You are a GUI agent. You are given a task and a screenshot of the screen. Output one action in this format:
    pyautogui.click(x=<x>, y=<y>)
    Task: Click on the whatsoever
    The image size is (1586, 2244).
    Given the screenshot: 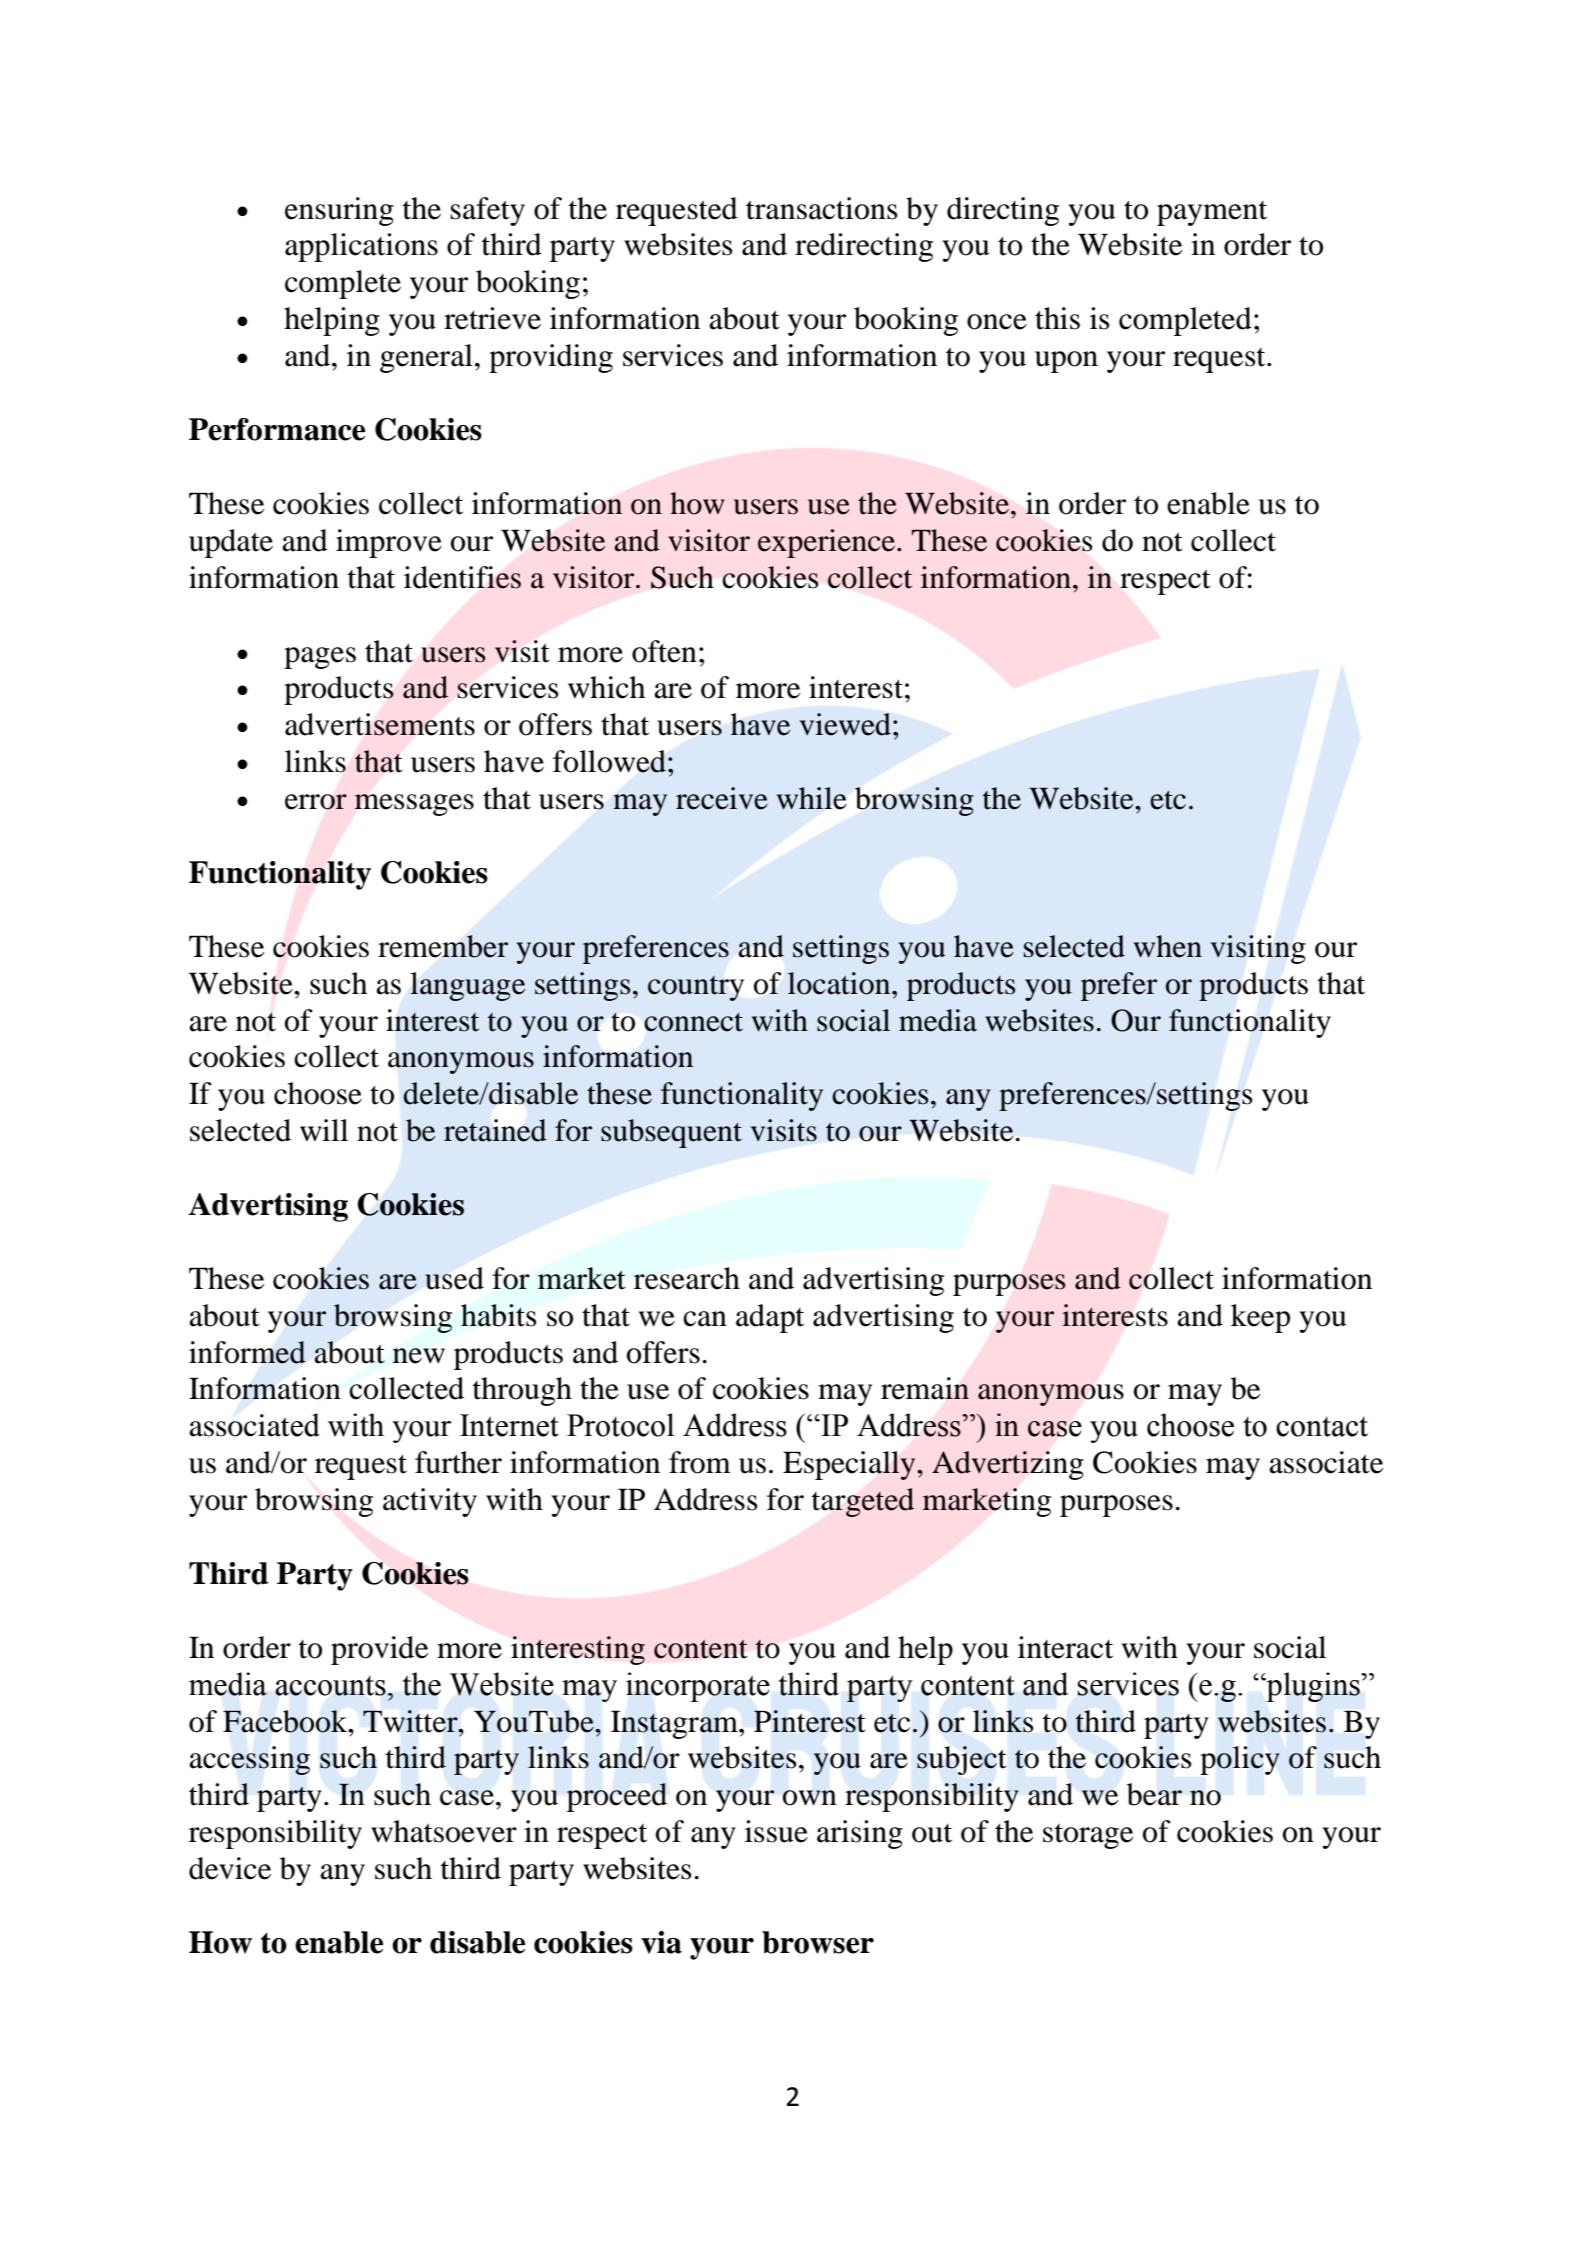 What is the action you would take?
    pyautogui.click(x=444, y=1831)
